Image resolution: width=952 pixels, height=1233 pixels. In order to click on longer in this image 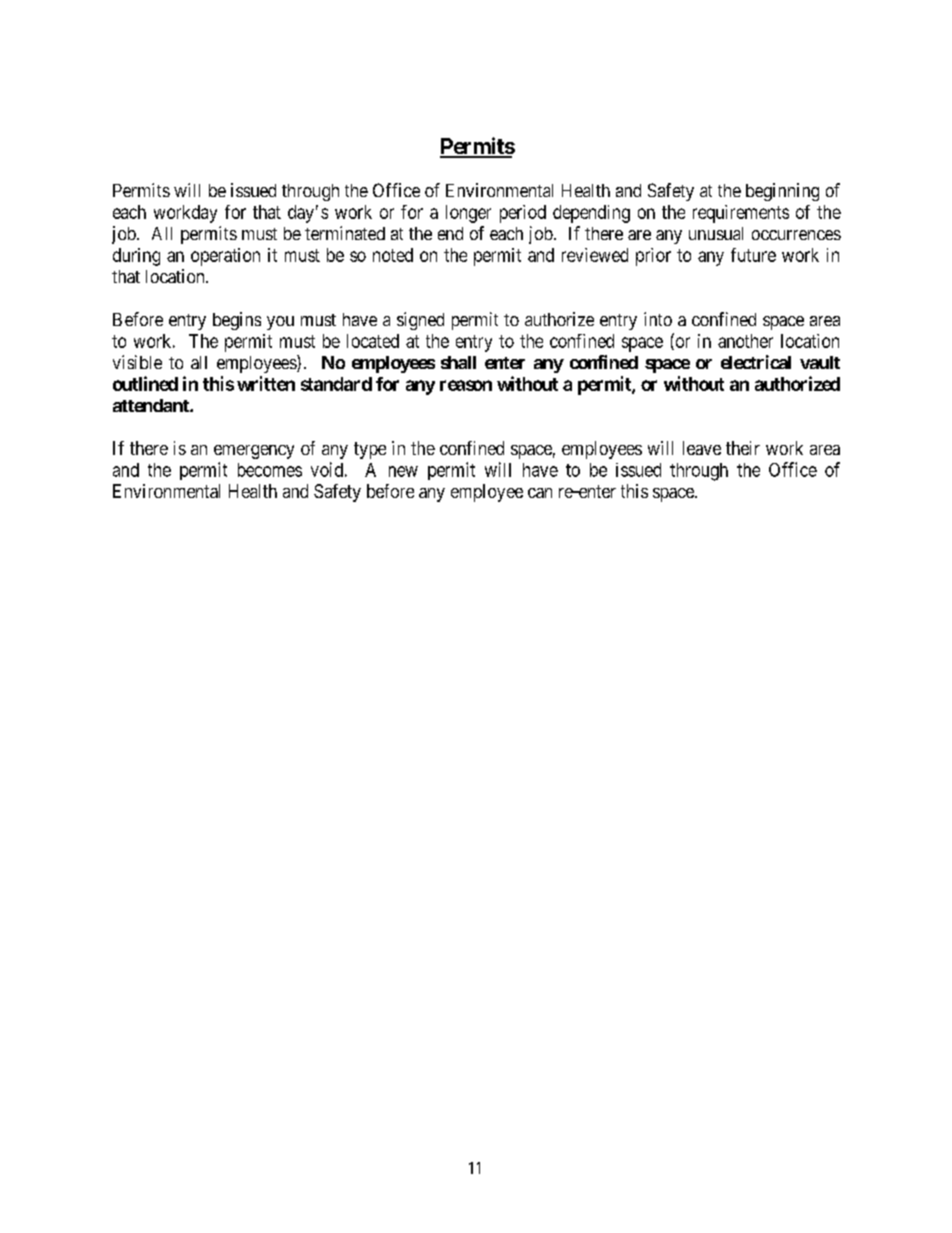, I will do `click(468, 214)`.
